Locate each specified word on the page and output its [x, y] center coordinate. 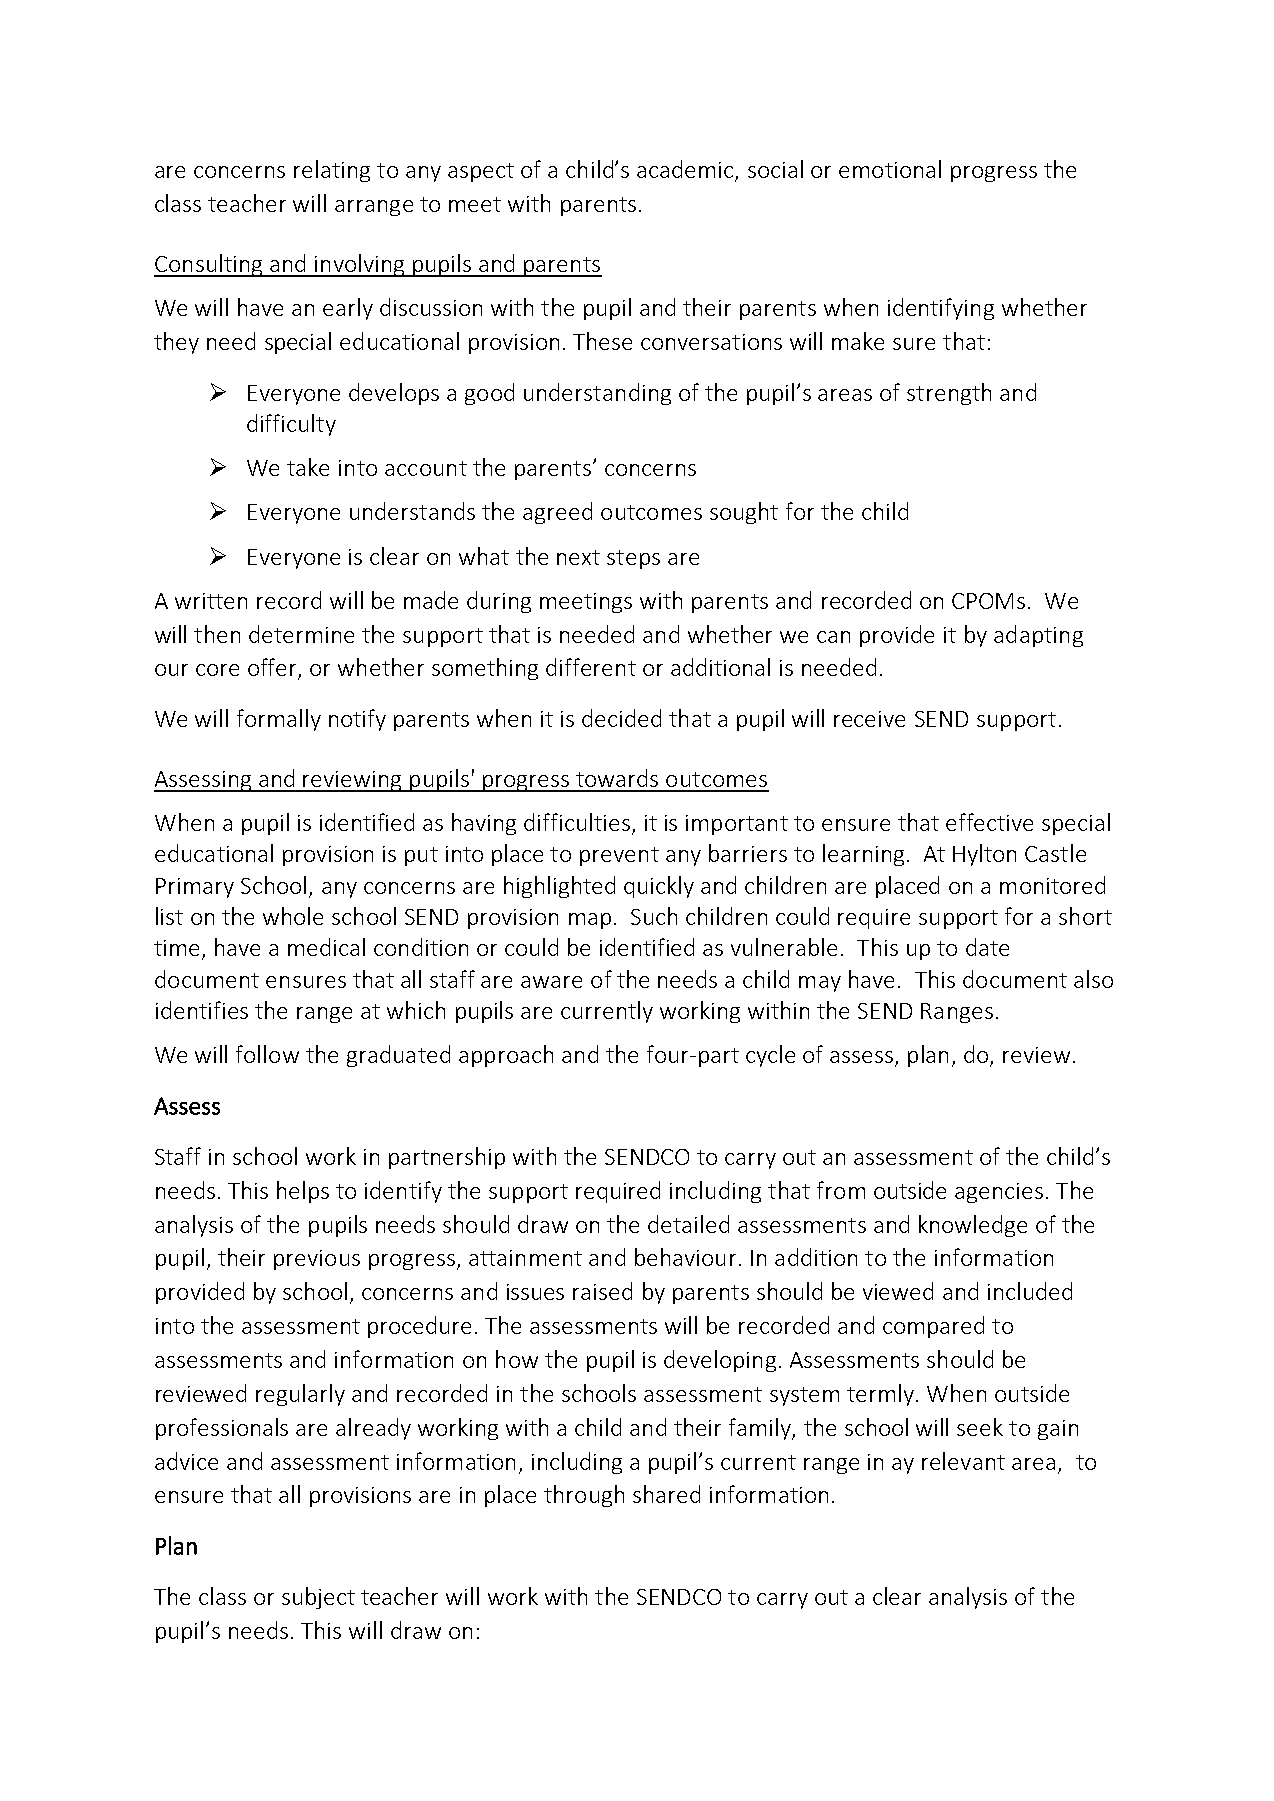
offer [273, 668]
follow [267, 1054]
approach [506, 1056]
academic [686, 170]
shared [666, 1494]
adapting [1038, 636]
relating [332, 171]
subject [318, 1598]
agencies [999, 1193]
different [591, 667]
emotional [890, 169]
